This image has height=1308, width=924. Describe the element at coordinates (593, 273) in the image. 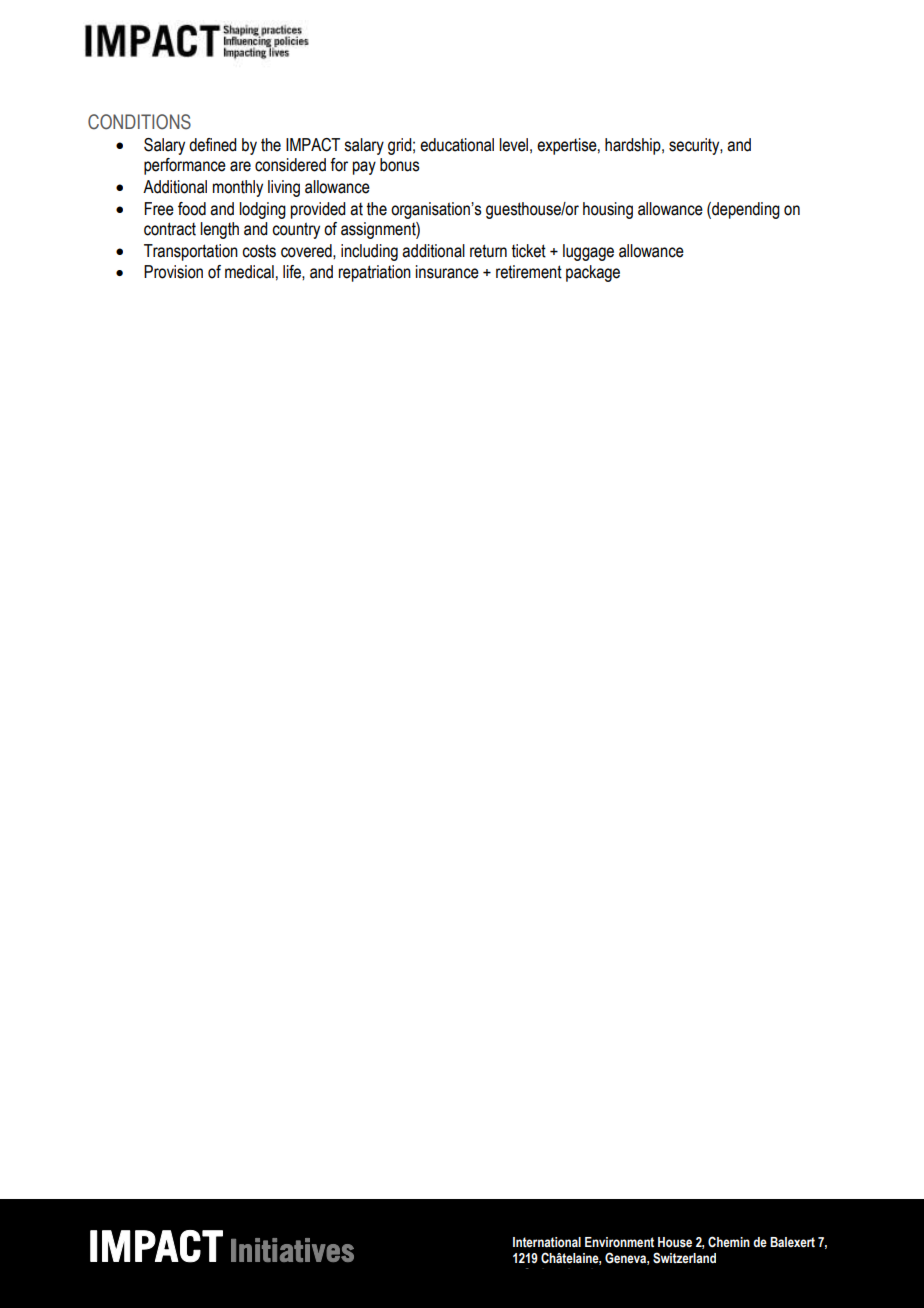

I see `package` at that location.
